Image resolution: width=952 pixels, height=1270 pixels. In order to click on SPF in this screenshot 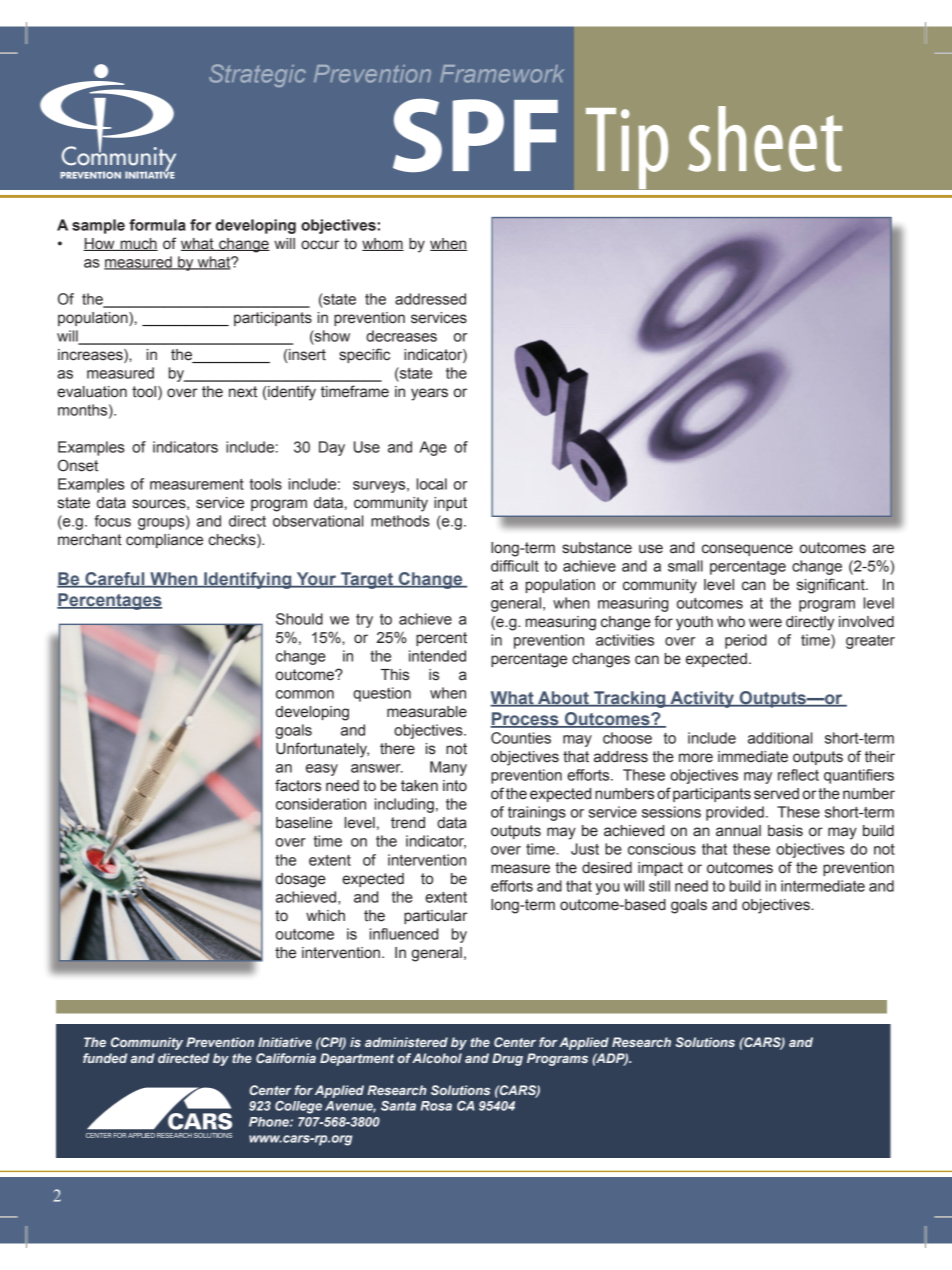, I will do `click(475, 135)`.
